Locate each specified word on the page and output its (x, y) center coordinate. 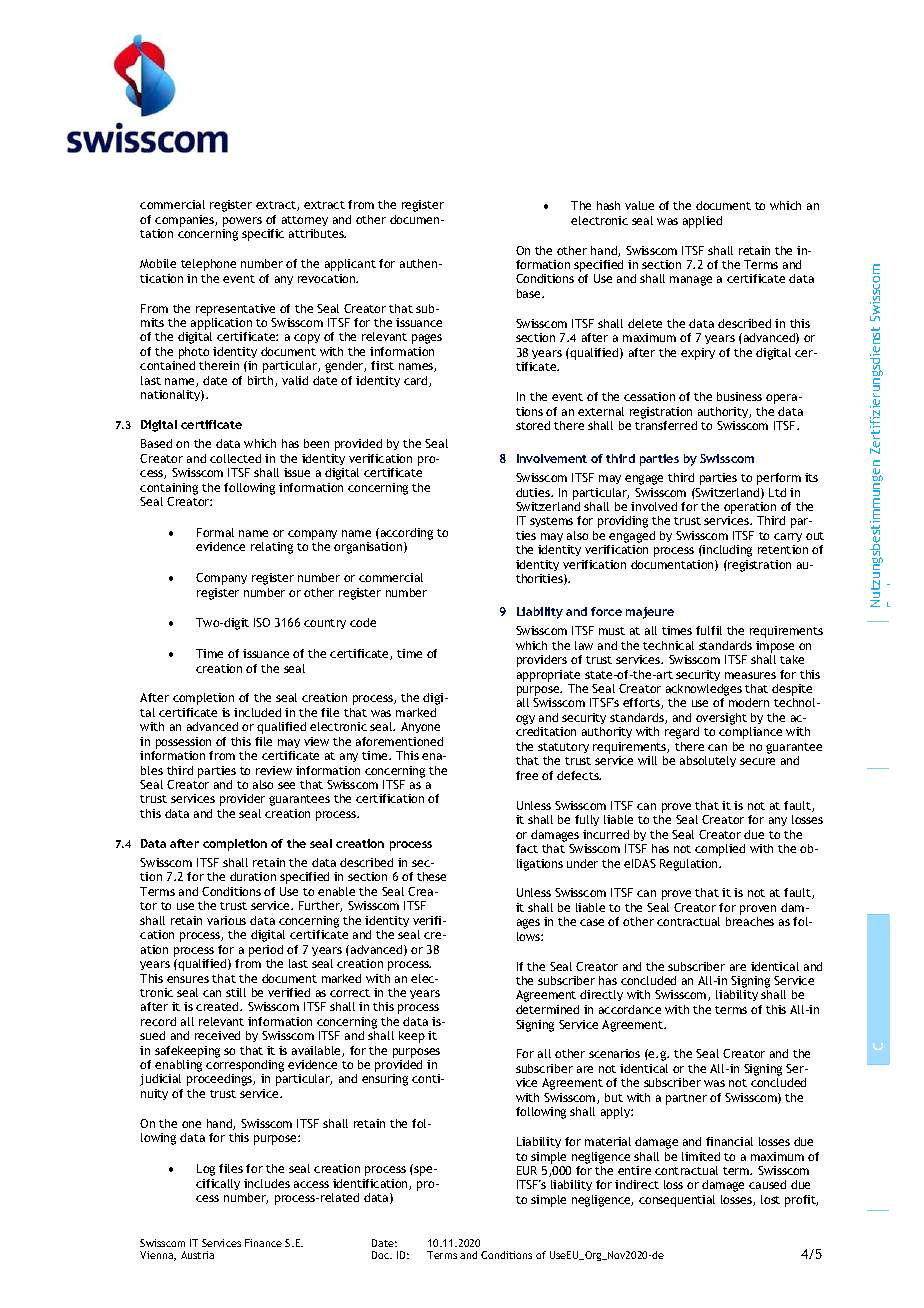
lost (770, 1199)
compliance (750, 733)
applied (702, 222)
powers (242, 222)
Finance (263, 1243)
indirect (637, 1184)
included (257, 712)
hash (608, 205)
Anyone (420, 727)
